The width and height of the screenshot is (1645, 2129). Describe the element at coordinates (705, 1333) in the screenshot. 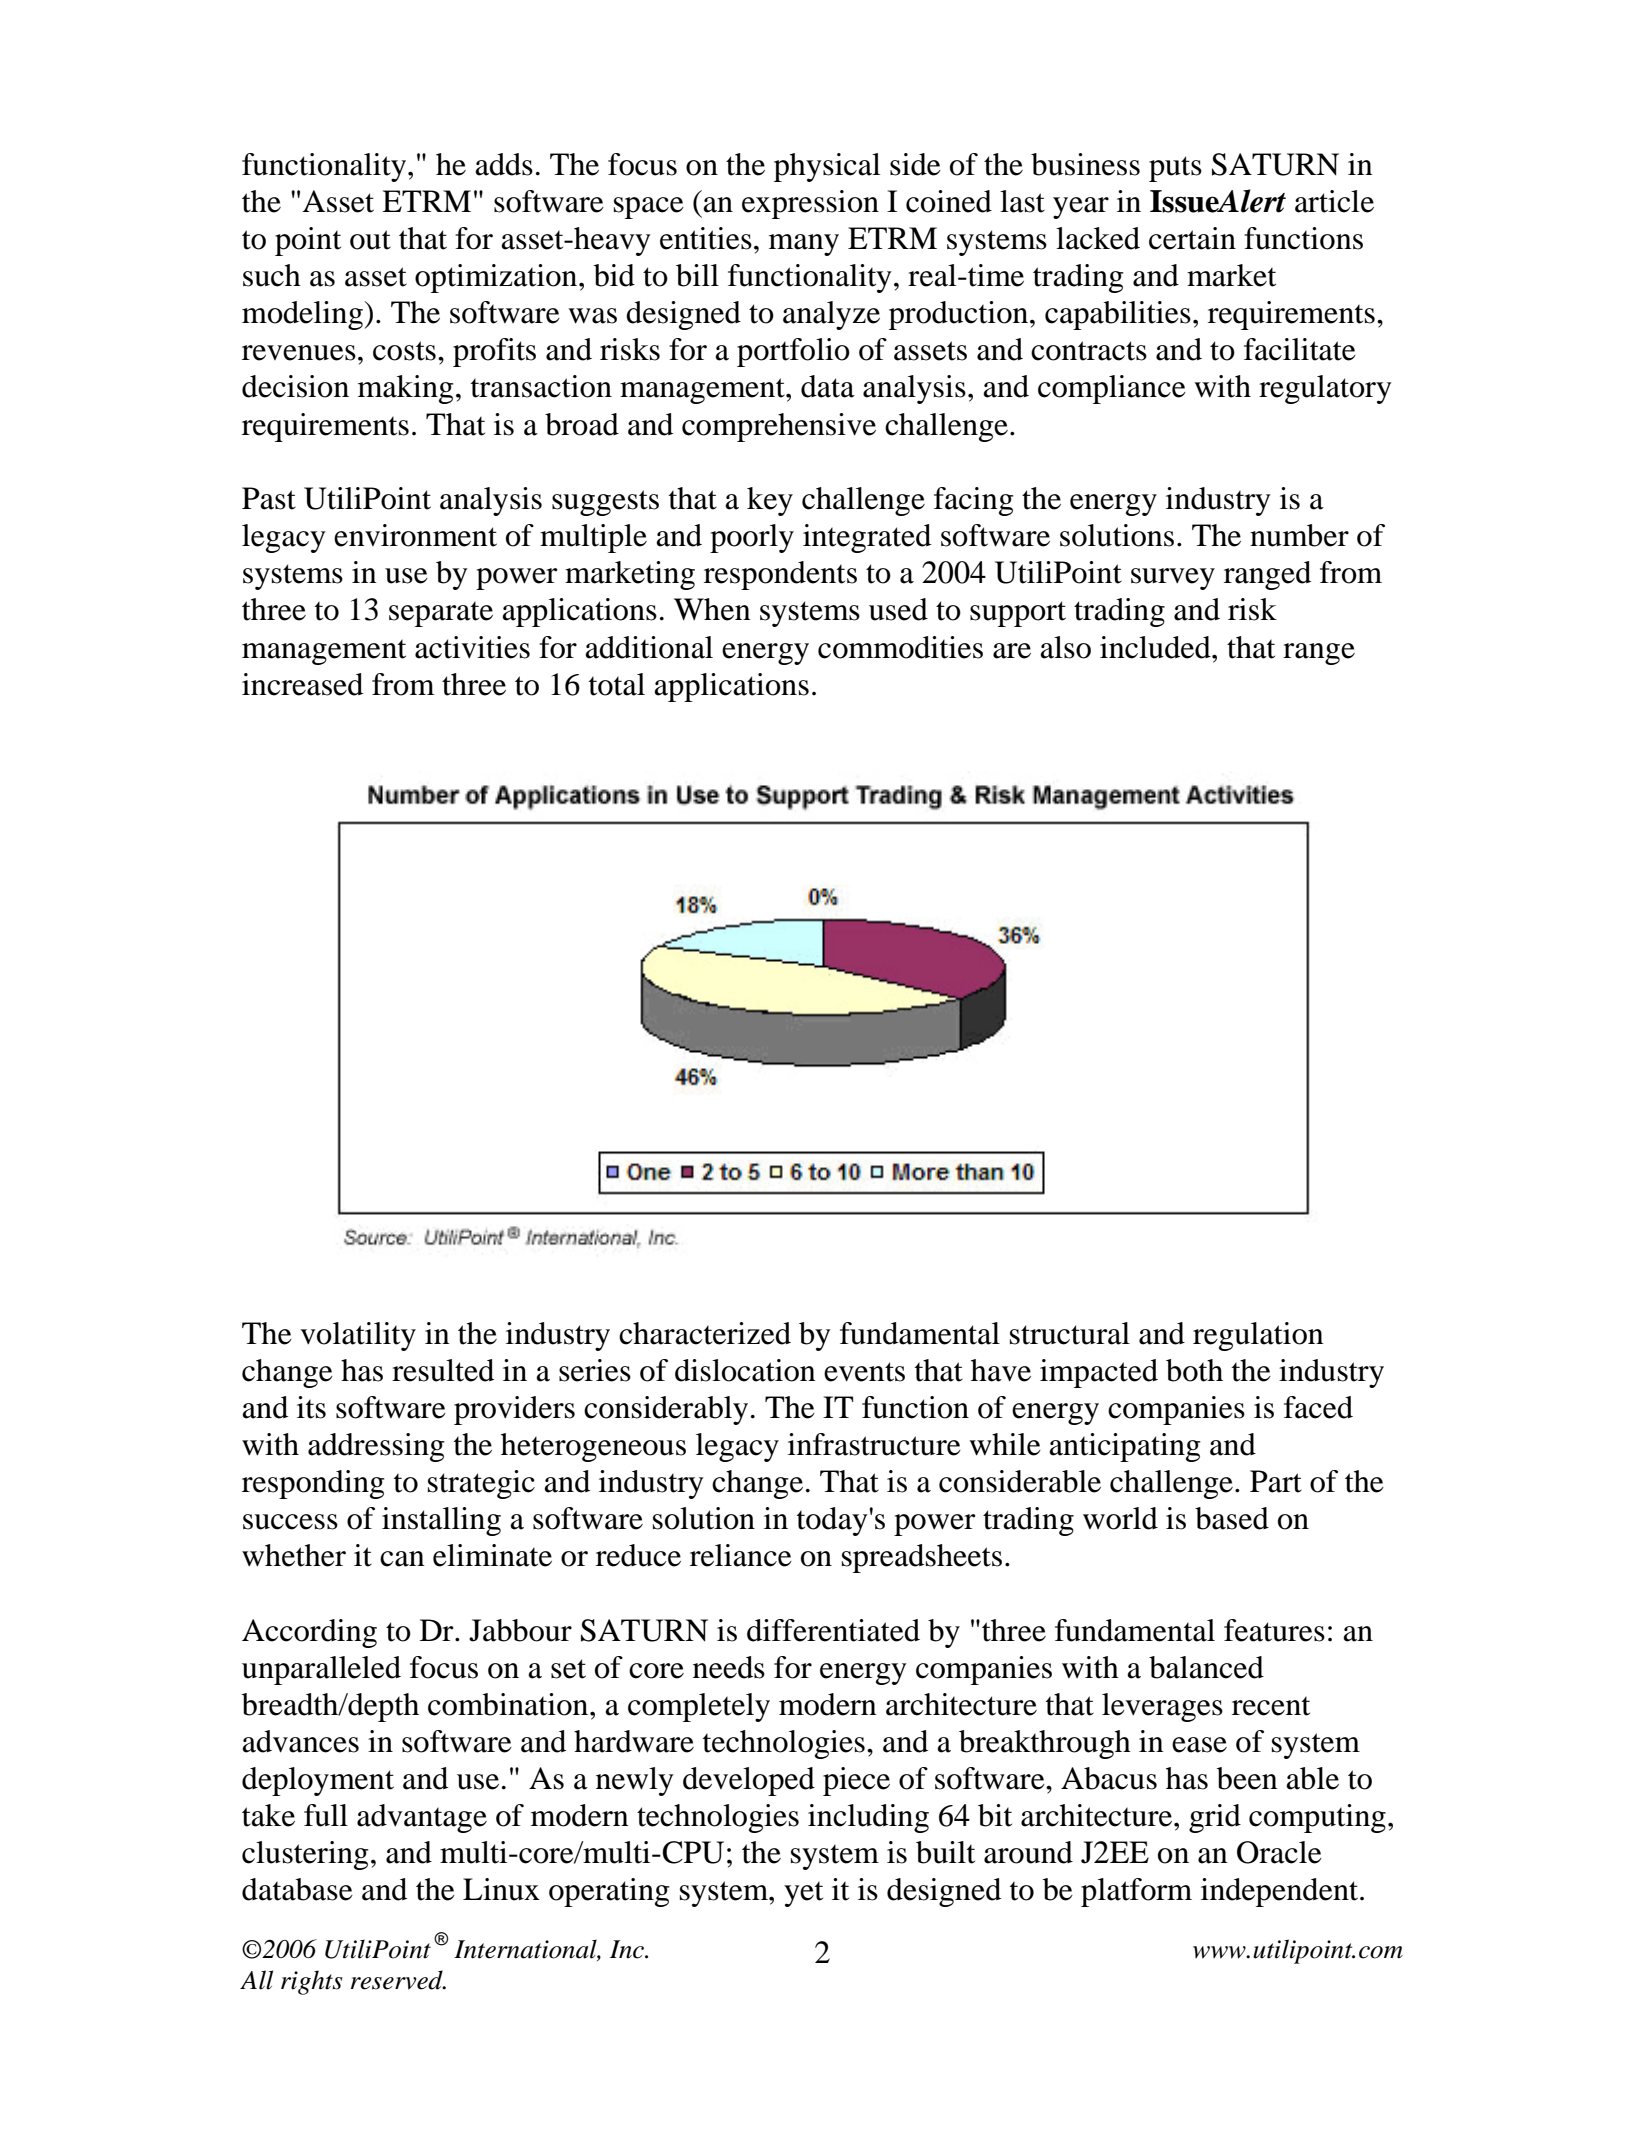

I see `characterized` at that location.
